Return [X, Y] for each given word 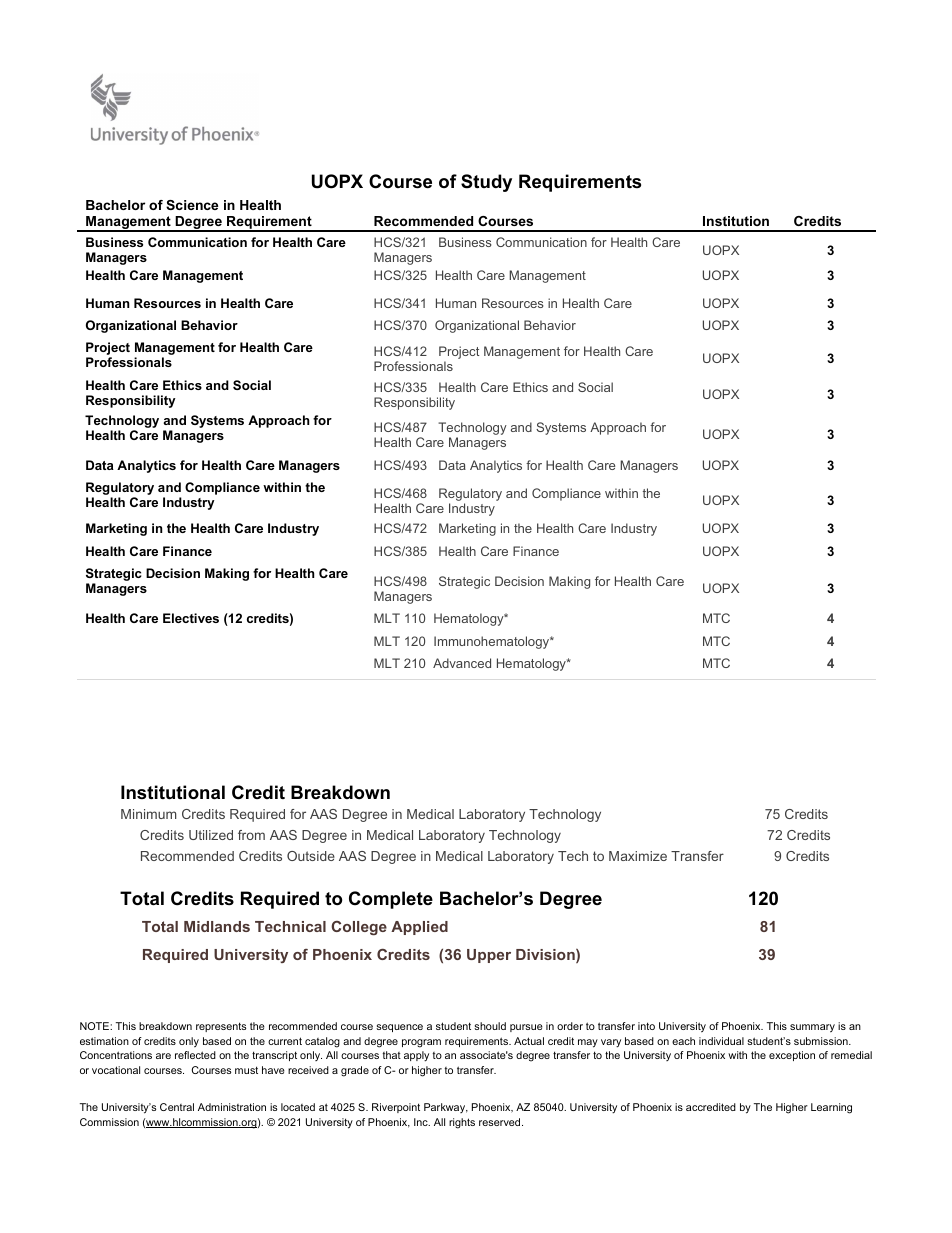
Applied [419, 928]
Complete [391, 900]
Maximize [638, 856]
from [251, 835]
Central [177, 1107]
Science [192, 205]
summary [812, 1028]
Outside [311, 856]
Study [486, 183]
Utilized [211, 835]
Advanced [462, 663]
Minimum [148, 814]
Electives [191, 618]
